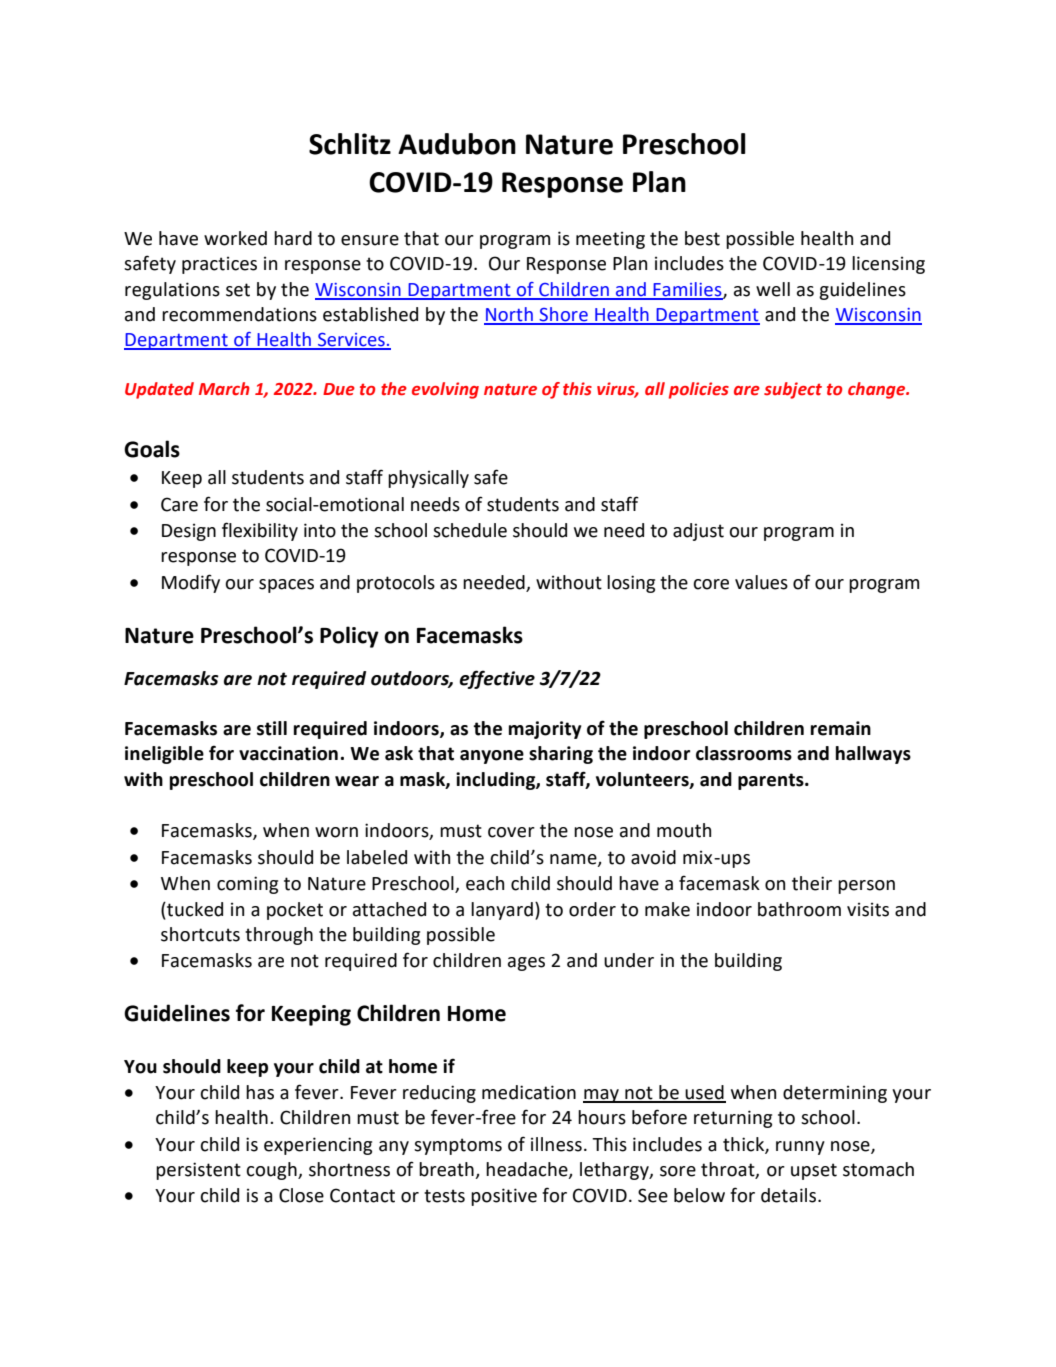  Describe the element at coordinates (286, 586) in the image. I see `spaces` at that location.
